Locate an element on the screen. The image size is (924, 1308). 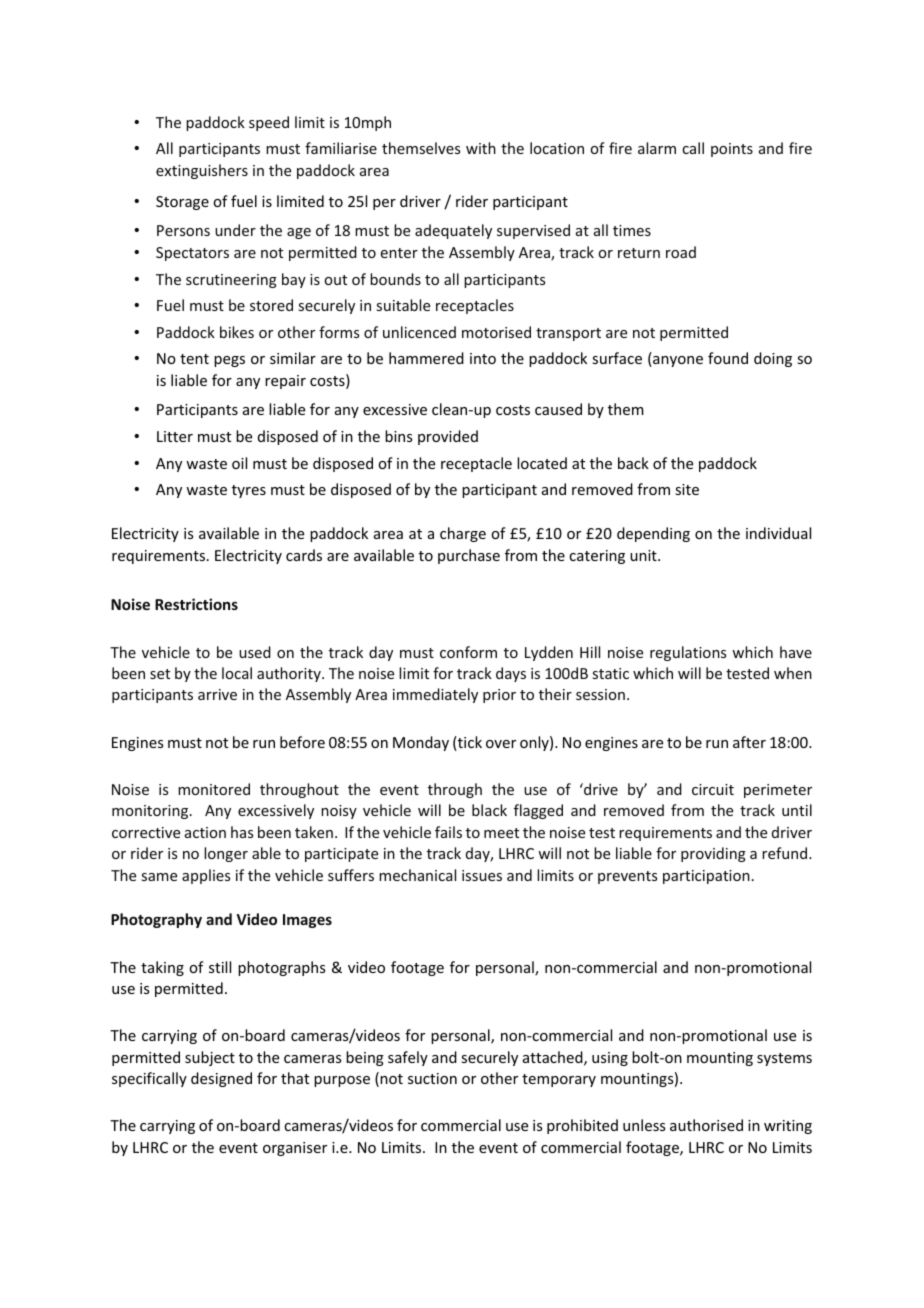
extinguishers is located at coordinates (202, 171).
